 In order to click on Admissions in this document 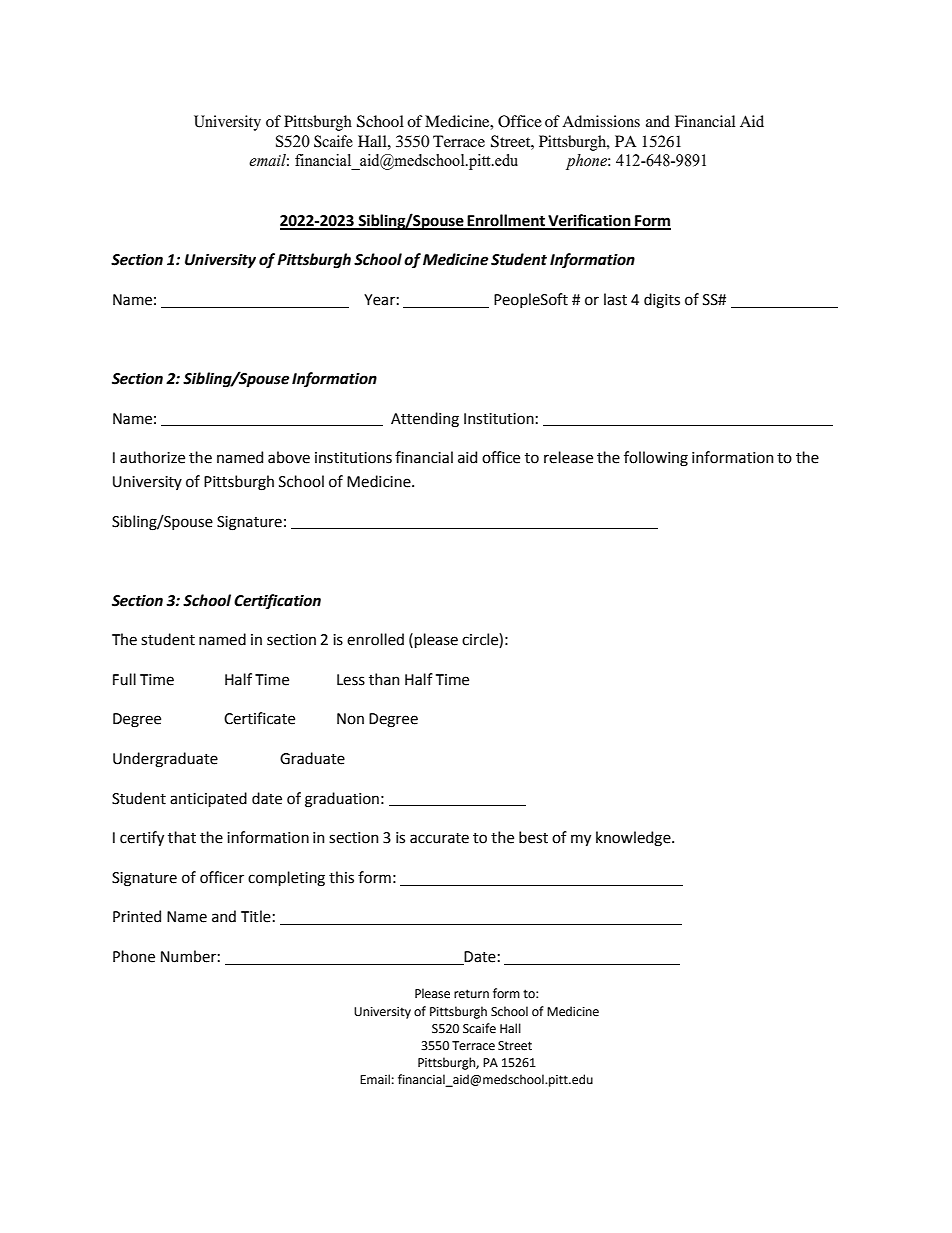, I will do `click(601, 121)`.
